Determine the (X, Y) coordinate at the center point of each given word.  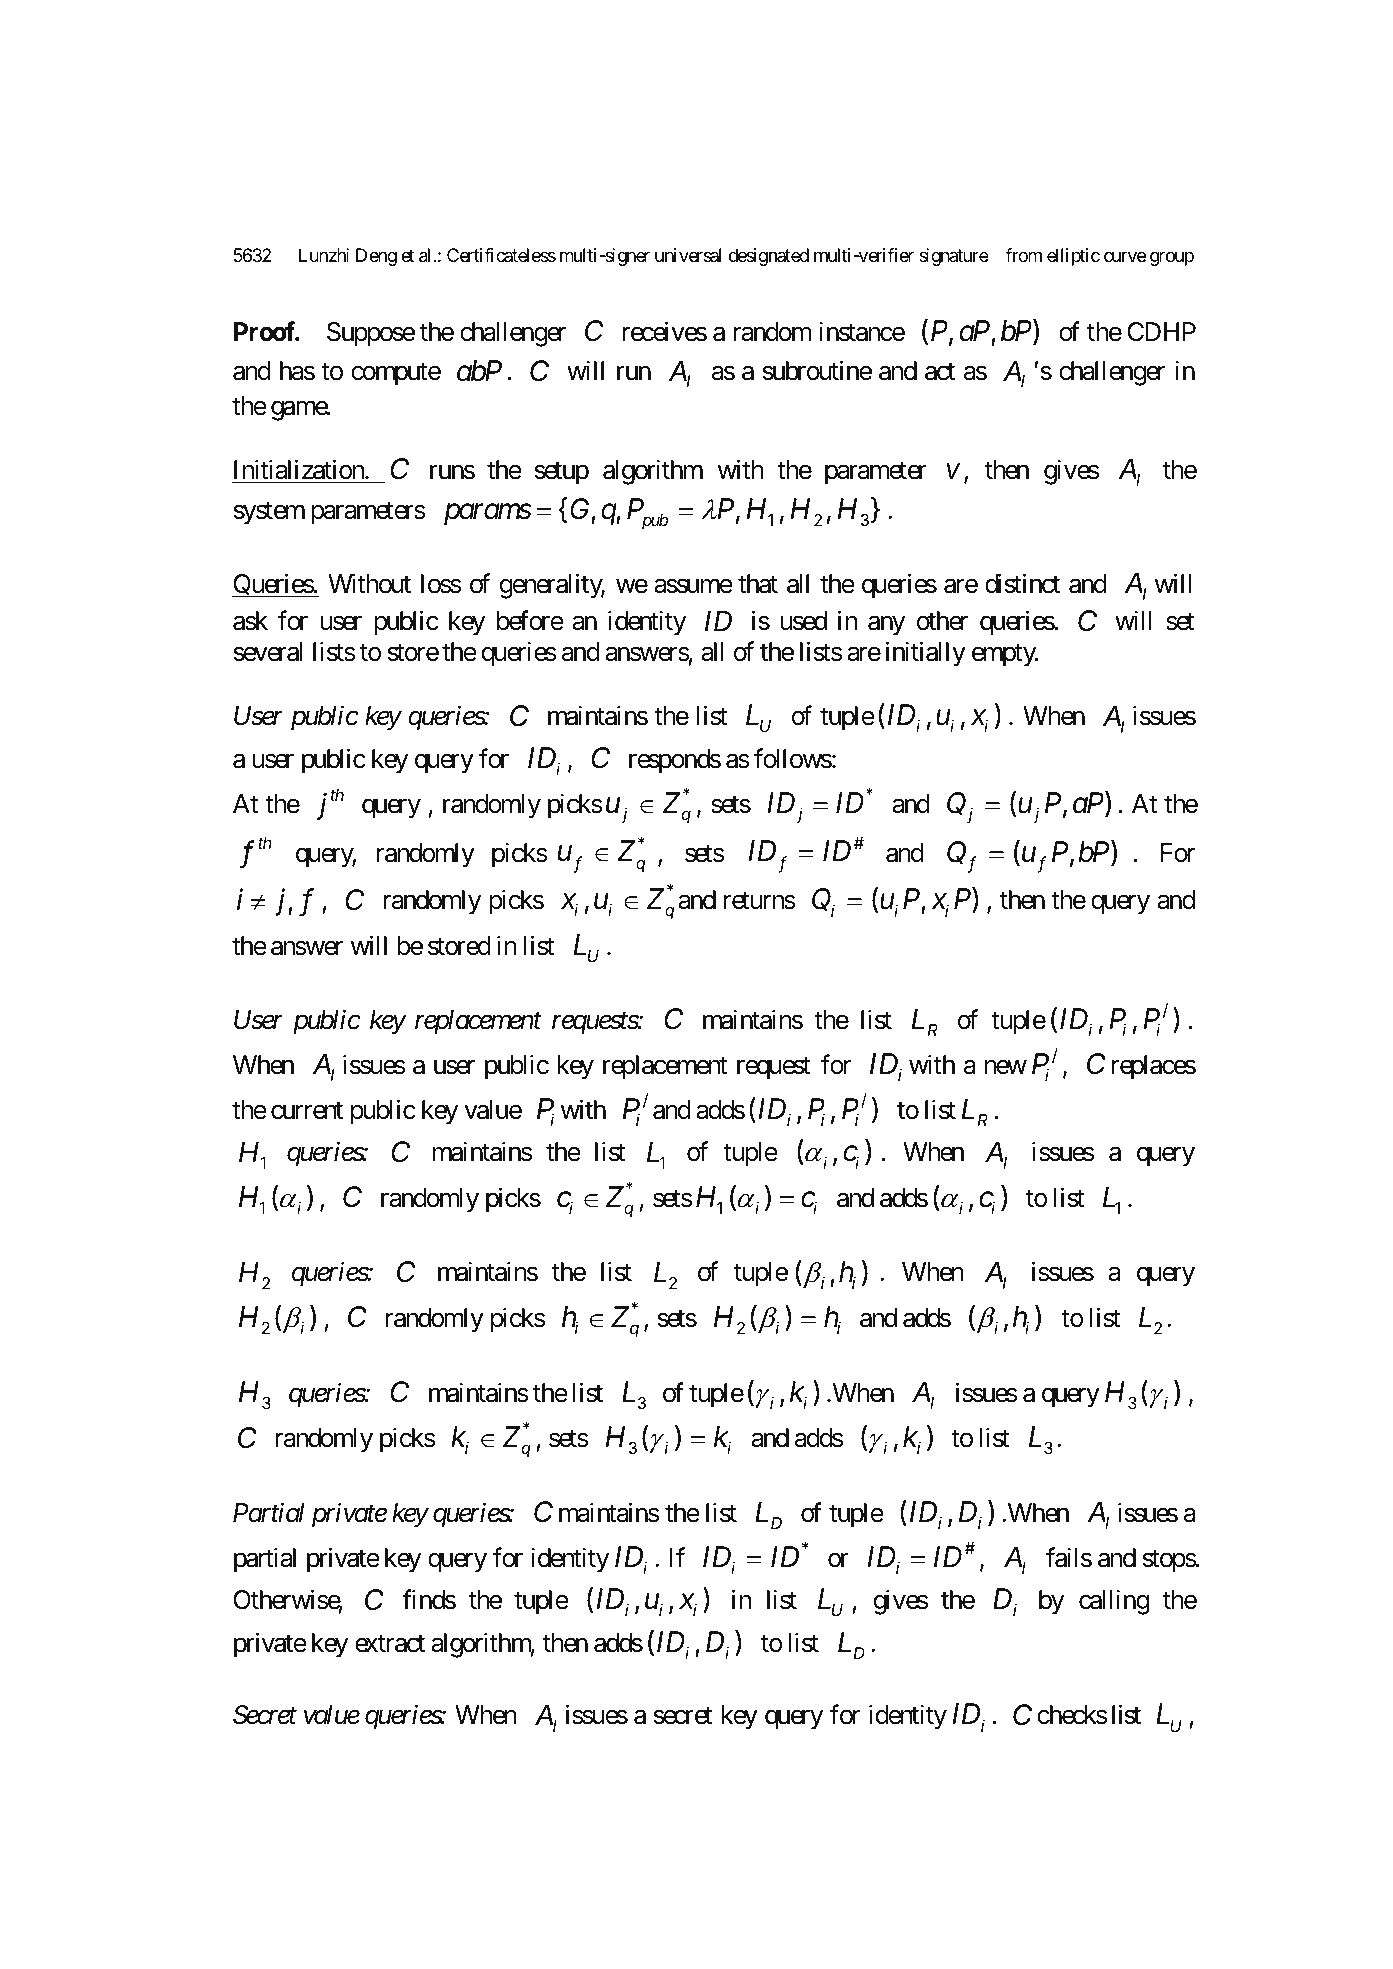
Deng (376, 257)
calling (1114, 1602)
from (1023, 255)
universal (688, 255)
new (1006, 1067)
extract (390, 1644)
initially (926, 654)
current (307, 1111)
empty (1004, 655)
